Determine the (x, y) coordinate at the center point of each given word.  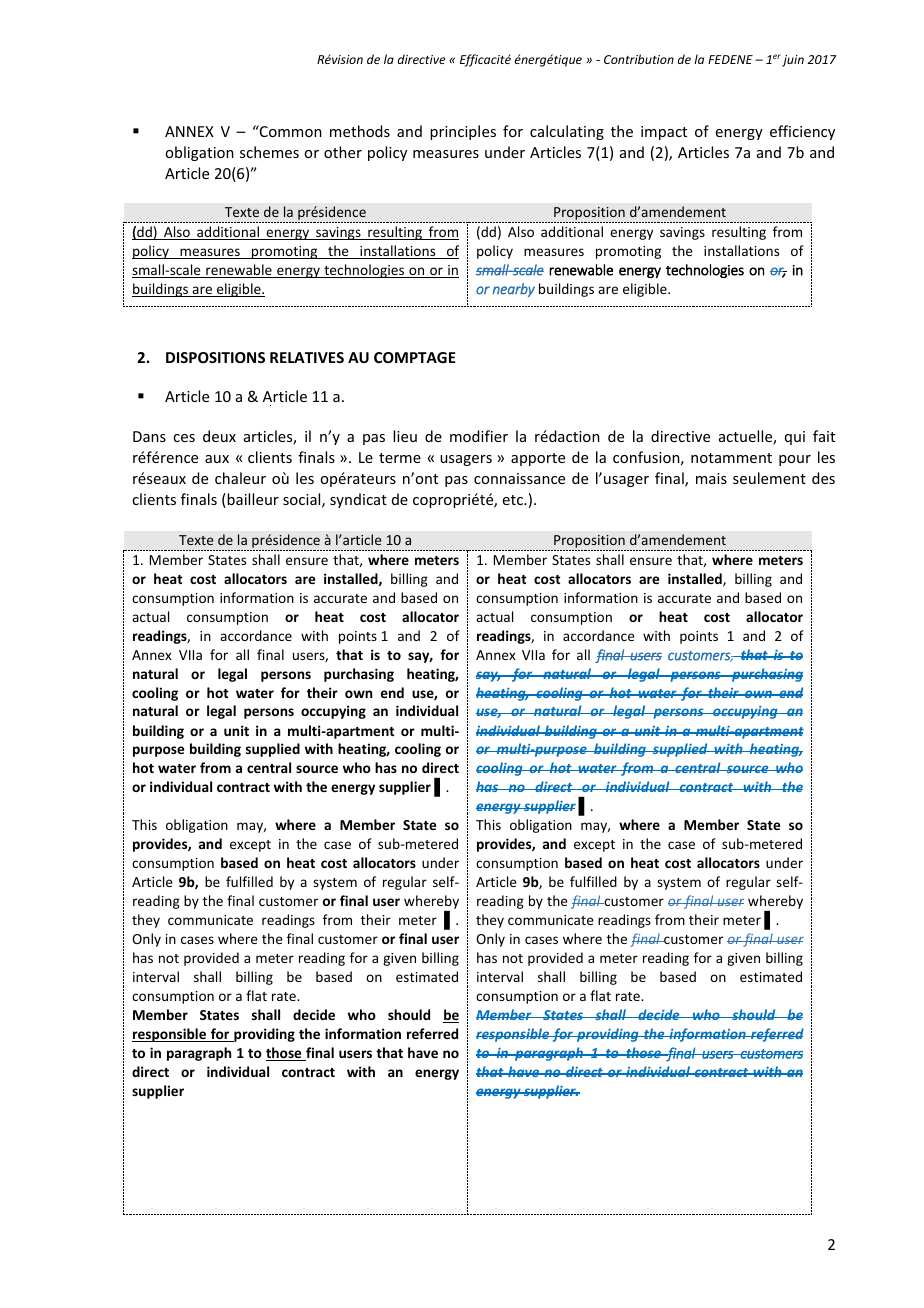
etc (514, 500)
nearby (514, 290)
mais (711, 478)
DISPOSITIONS (215, 357)
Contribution (639, 59)
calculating (567, 132)
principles (463, 132)
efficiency (802, 132)
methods (360, 131)
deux (219, 436)
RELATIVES (307, 357)
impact (664, 133)
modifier (479, 436)
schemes (269, 152)
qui (795, 438)
